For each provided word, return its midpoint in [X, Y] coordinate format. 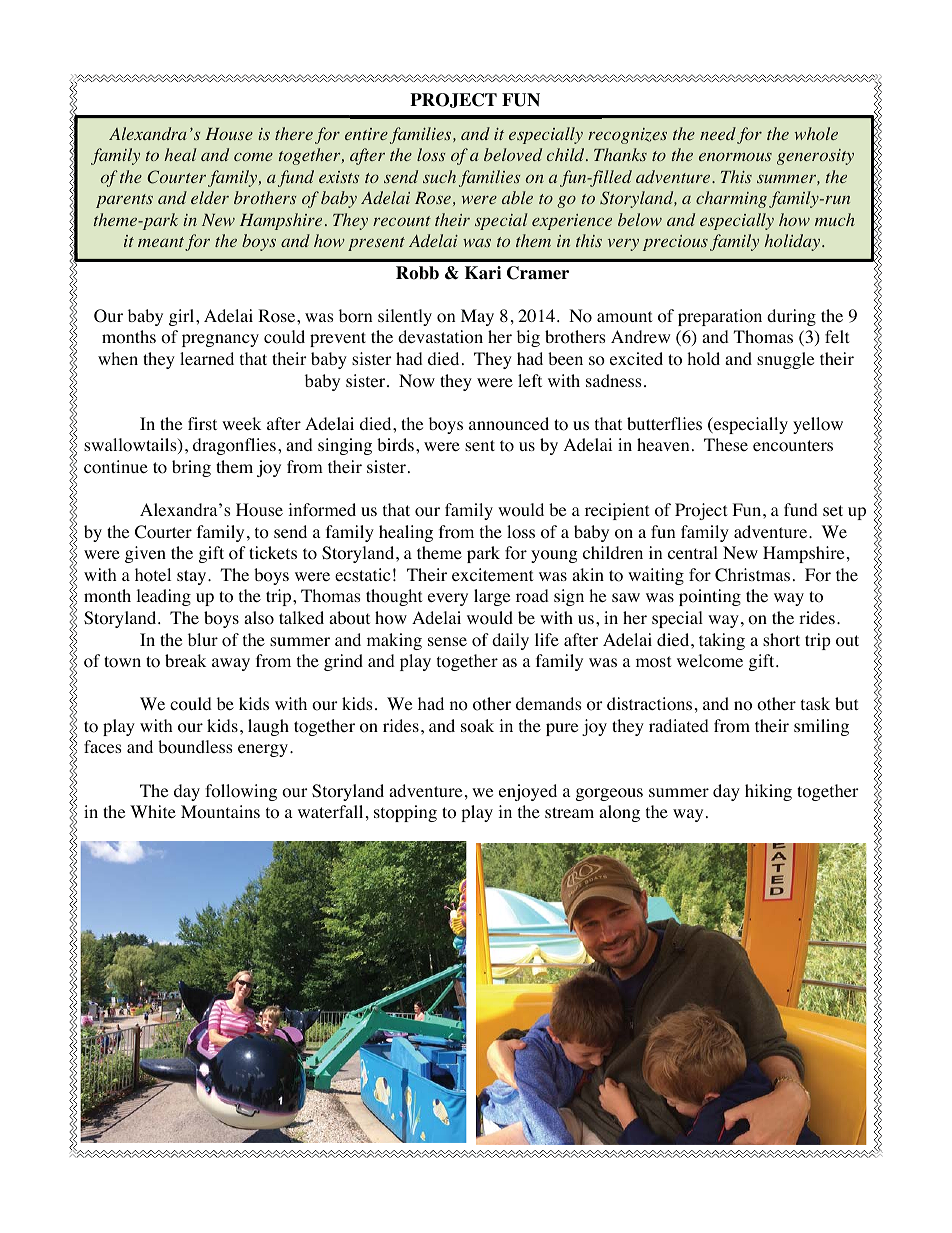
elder [210, 197]
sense [447, 641]
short [781, 640]
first [202, 423]
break [185, 660]
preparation [720, 317]
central [693, 552]
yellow [818, 425]
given [145, 554]
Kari [483, 273]
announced [509, 424]
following [241, 792]
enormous [735, 156]
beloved [513, 154]
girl [183, 317]
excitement [492, 574]
